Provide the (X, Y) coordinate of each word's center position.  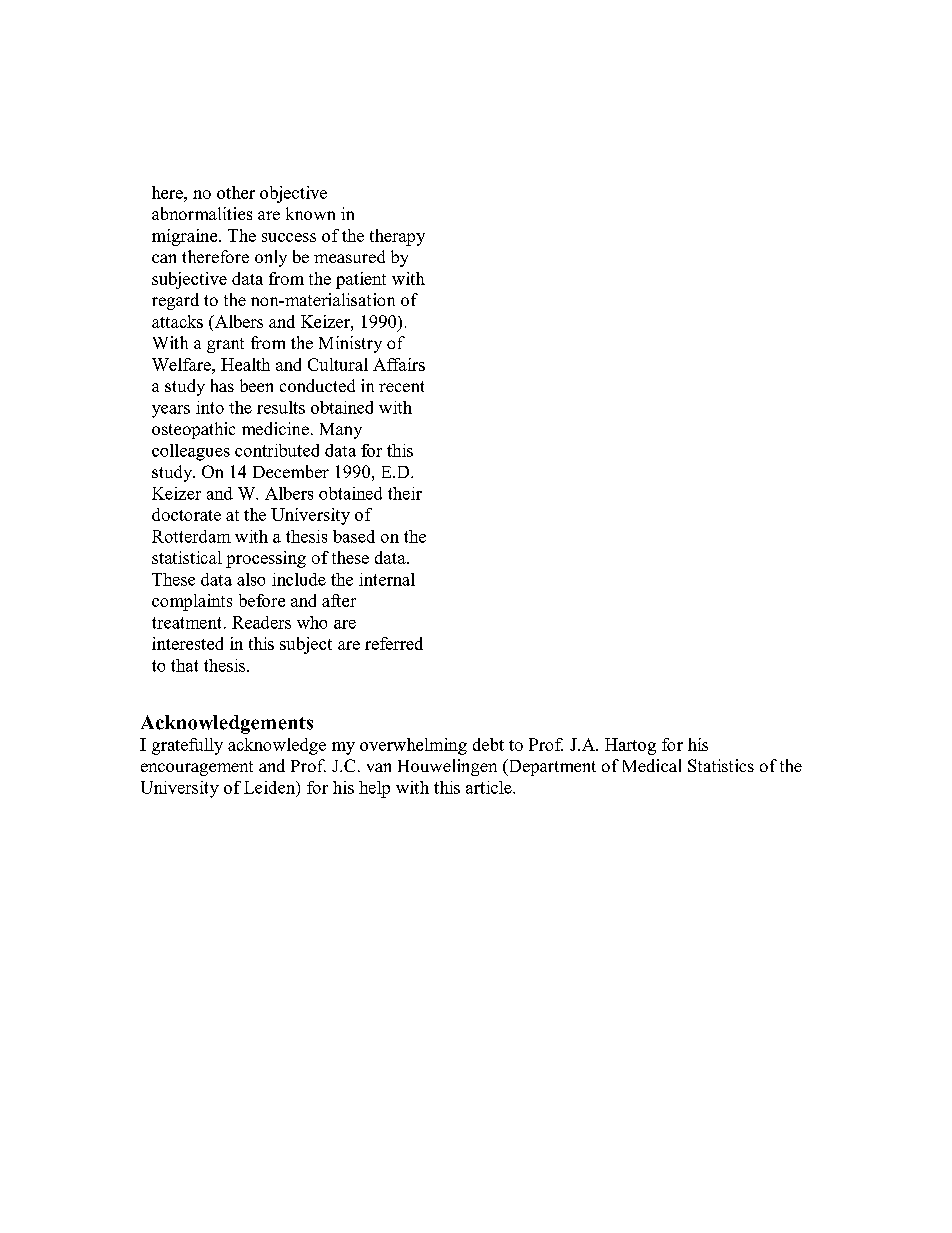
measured (349, 256)
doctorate (186, 514)
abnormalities (202, 213)
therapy (397, 237)
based (354, 536)
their (405, 493)
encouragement (197, 768)
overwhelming (413, 746)
